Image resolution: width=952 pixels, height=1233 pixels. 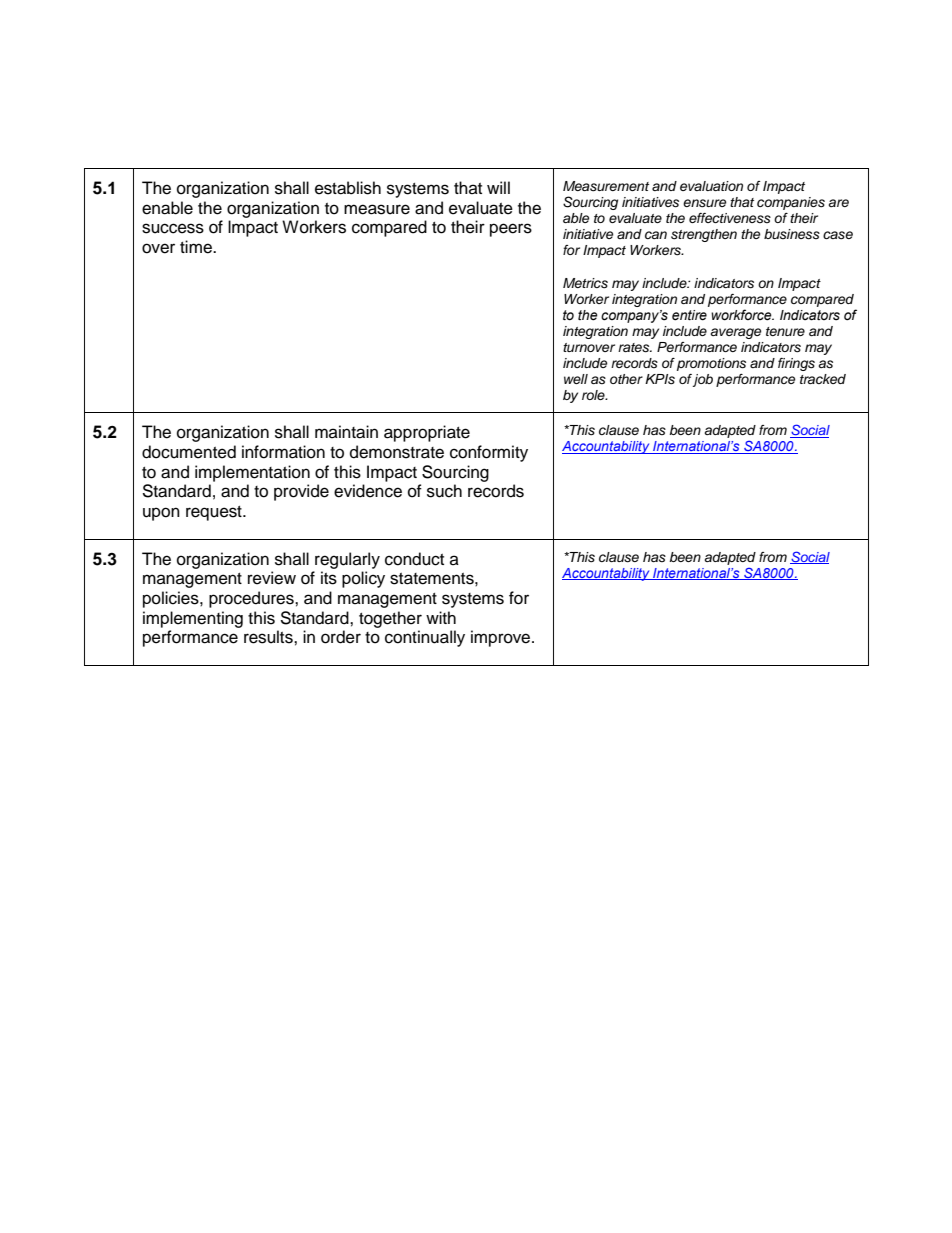 What do you see at coordinates (489, 453) in the screenshot?
I see `conformity` at bounding box center [489, 453].
